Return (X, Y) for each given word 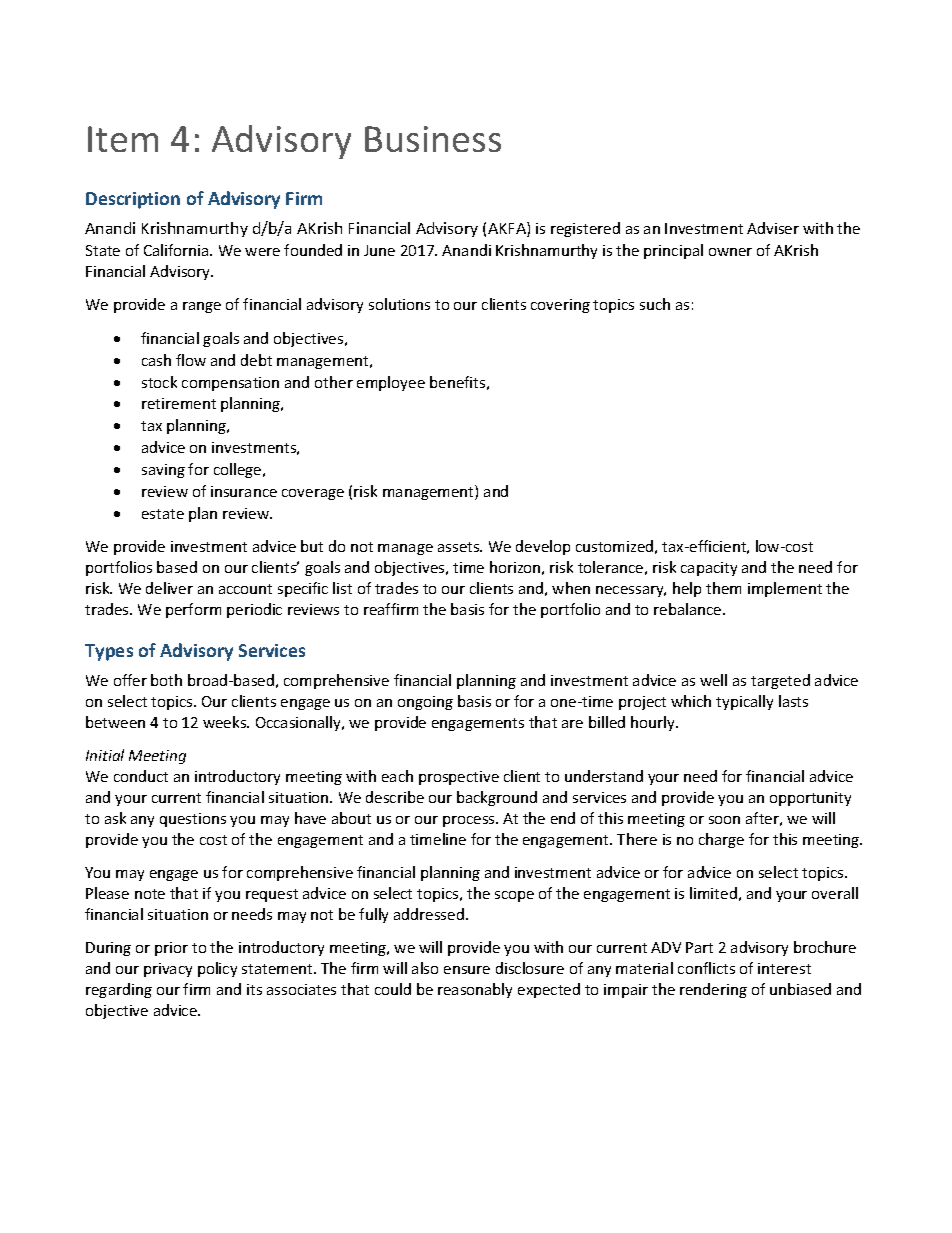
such (655, 304)
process (470, 821)
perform (193, 610)
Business (433, 139)
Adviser (773, 228)
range (202, 307)
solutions (399, 304)
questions (193, 820)
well (713, 680)
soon (724, 820)
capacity (709, 569)
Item (123, 139)
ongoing (425, 703)
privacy (168, 970)
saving (163, 471)
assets (460, 547)
